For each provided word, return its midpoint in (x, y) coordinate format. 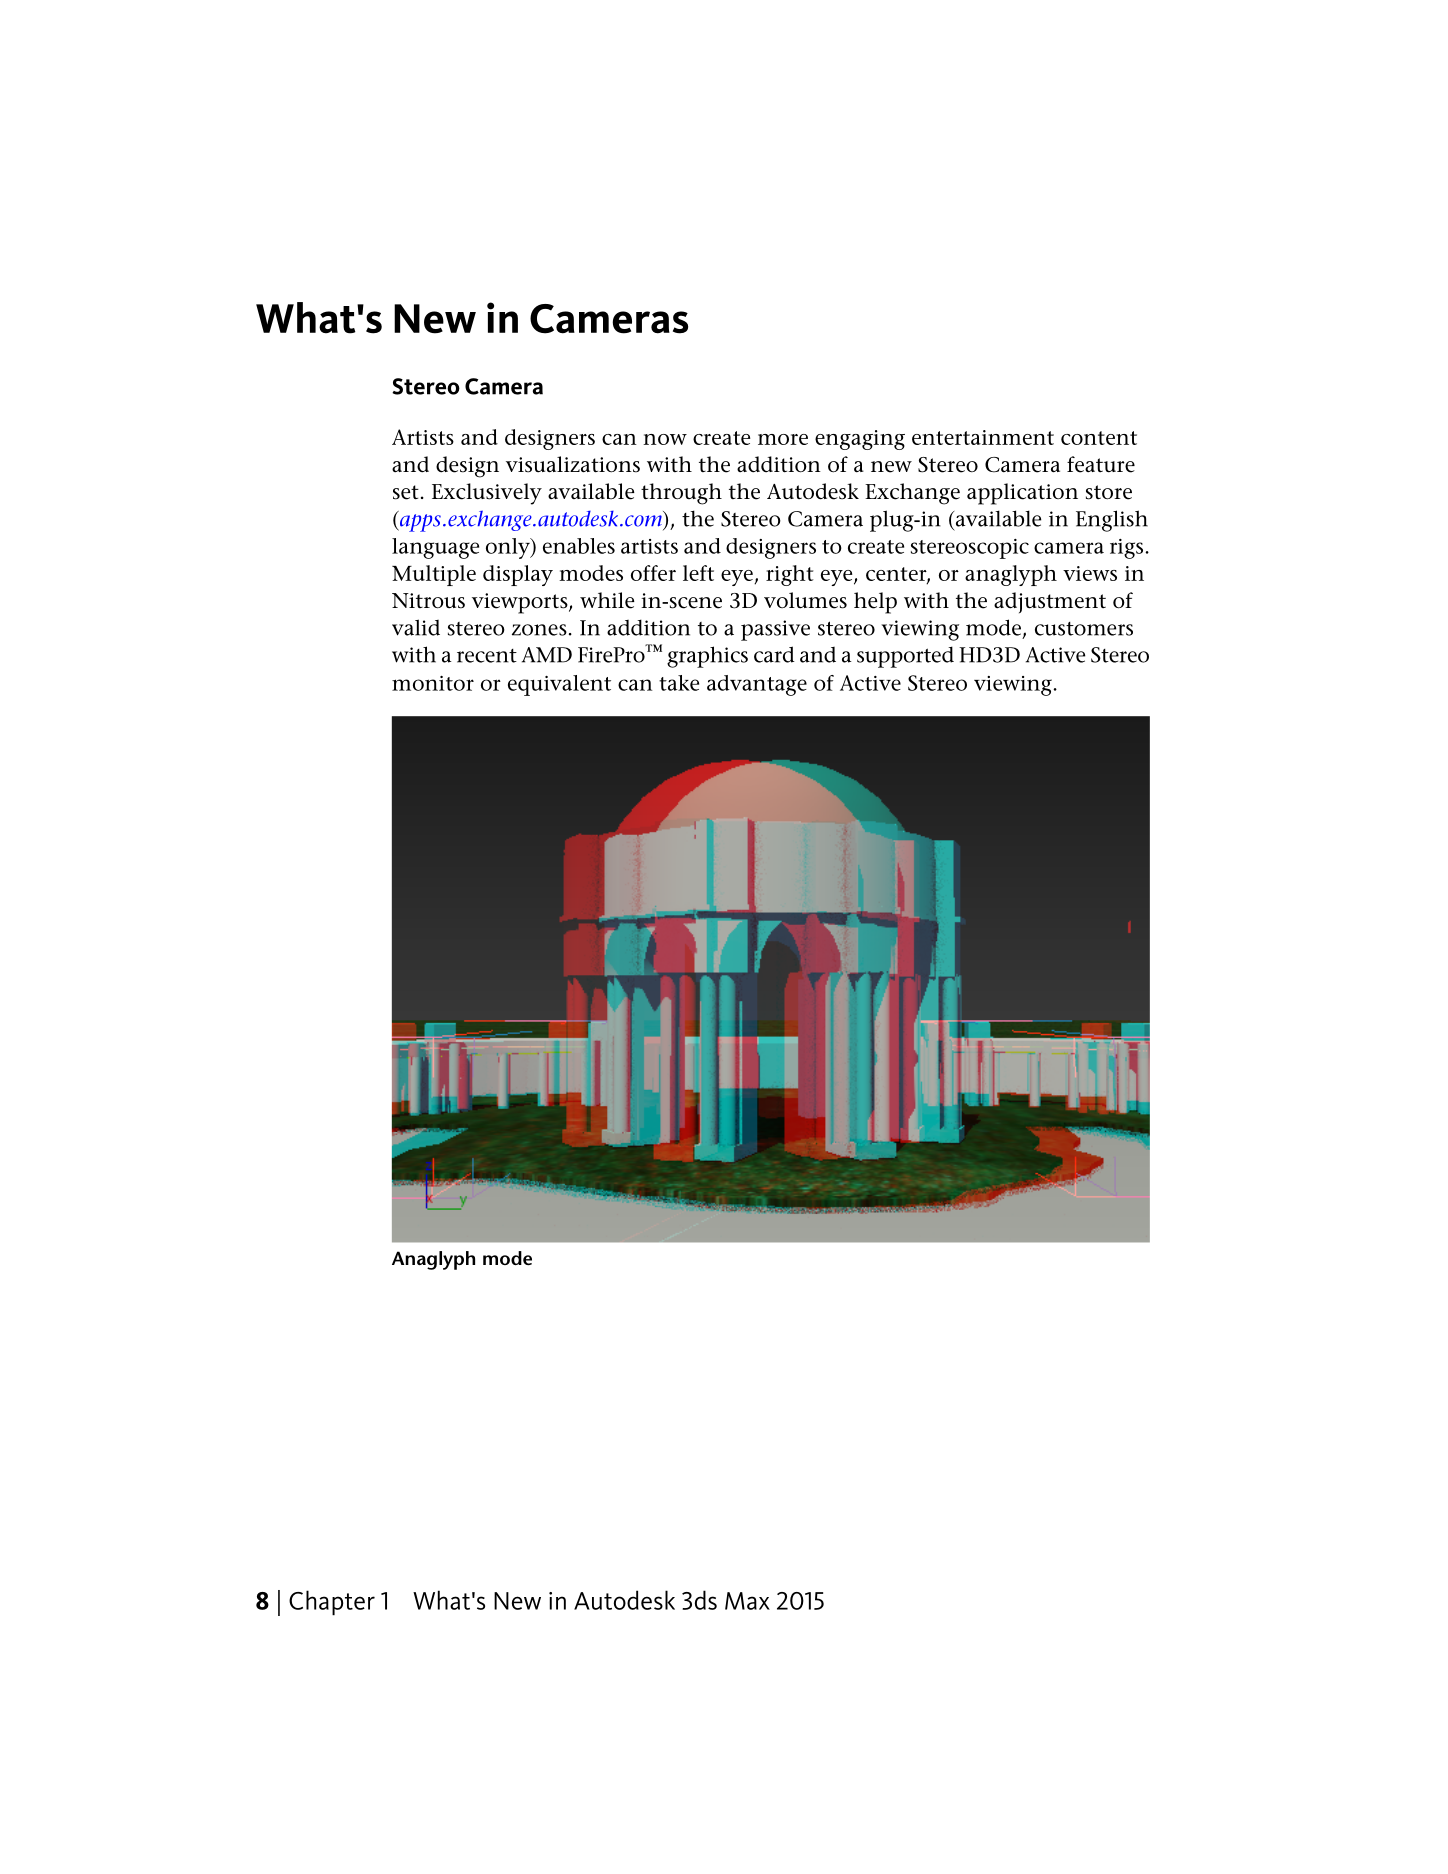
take (679, 683)
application (1022, 494)
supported (905, 657)
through (681, 494)
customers (1084, 629)
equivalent (559, 685)
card (774, 654)
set (406, 492)
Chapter (332, 1603)
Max (747, 1601)
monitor (433, 683)
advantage (757, 685)
